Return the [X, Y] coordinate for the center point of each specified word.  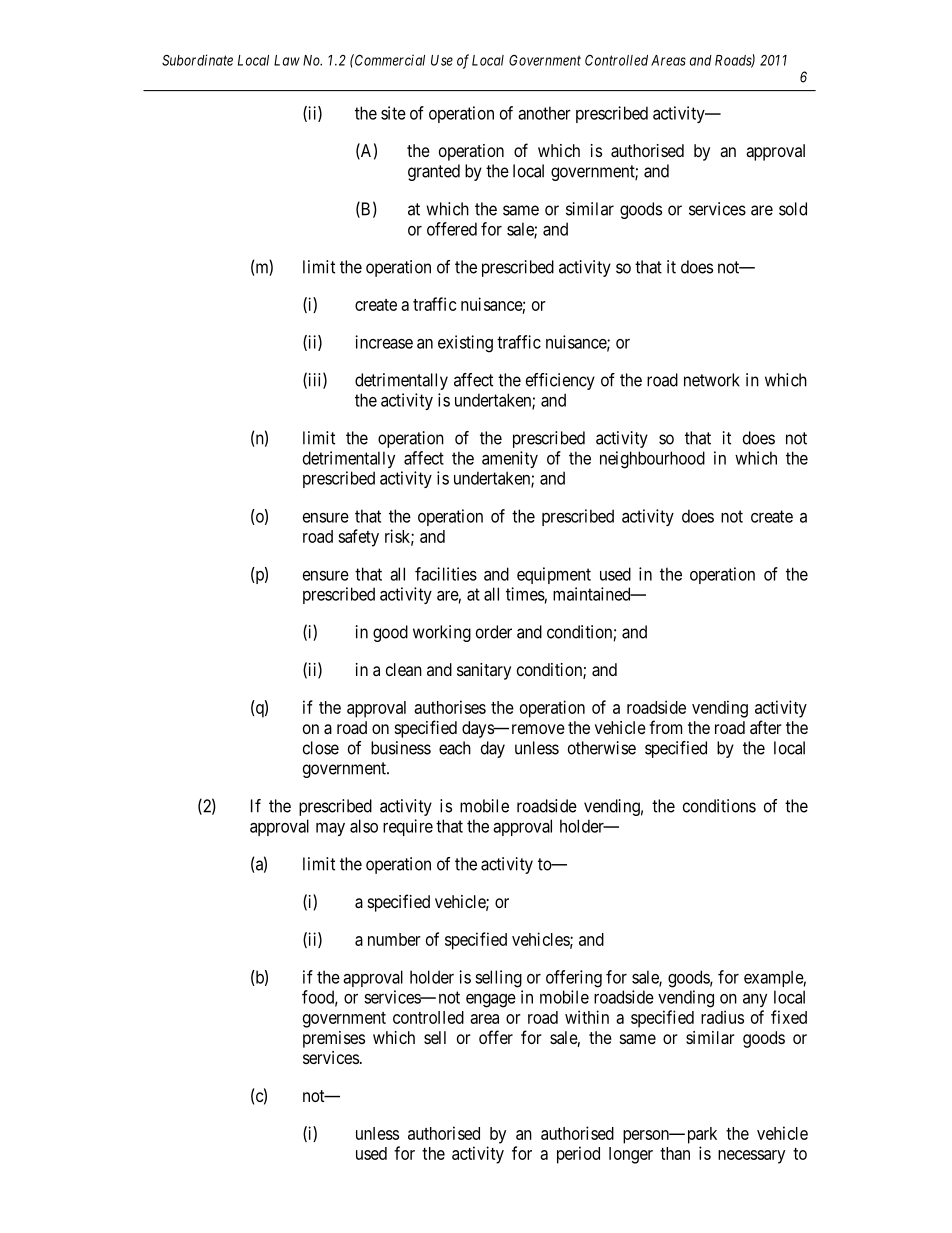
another [544, 113]
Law [287, 60]
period [578, 1155]
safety [358, 538]
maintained [593, 594]
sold [793, 209]
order [494, 632]
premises [334, 1039]
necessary [751, 1157]
